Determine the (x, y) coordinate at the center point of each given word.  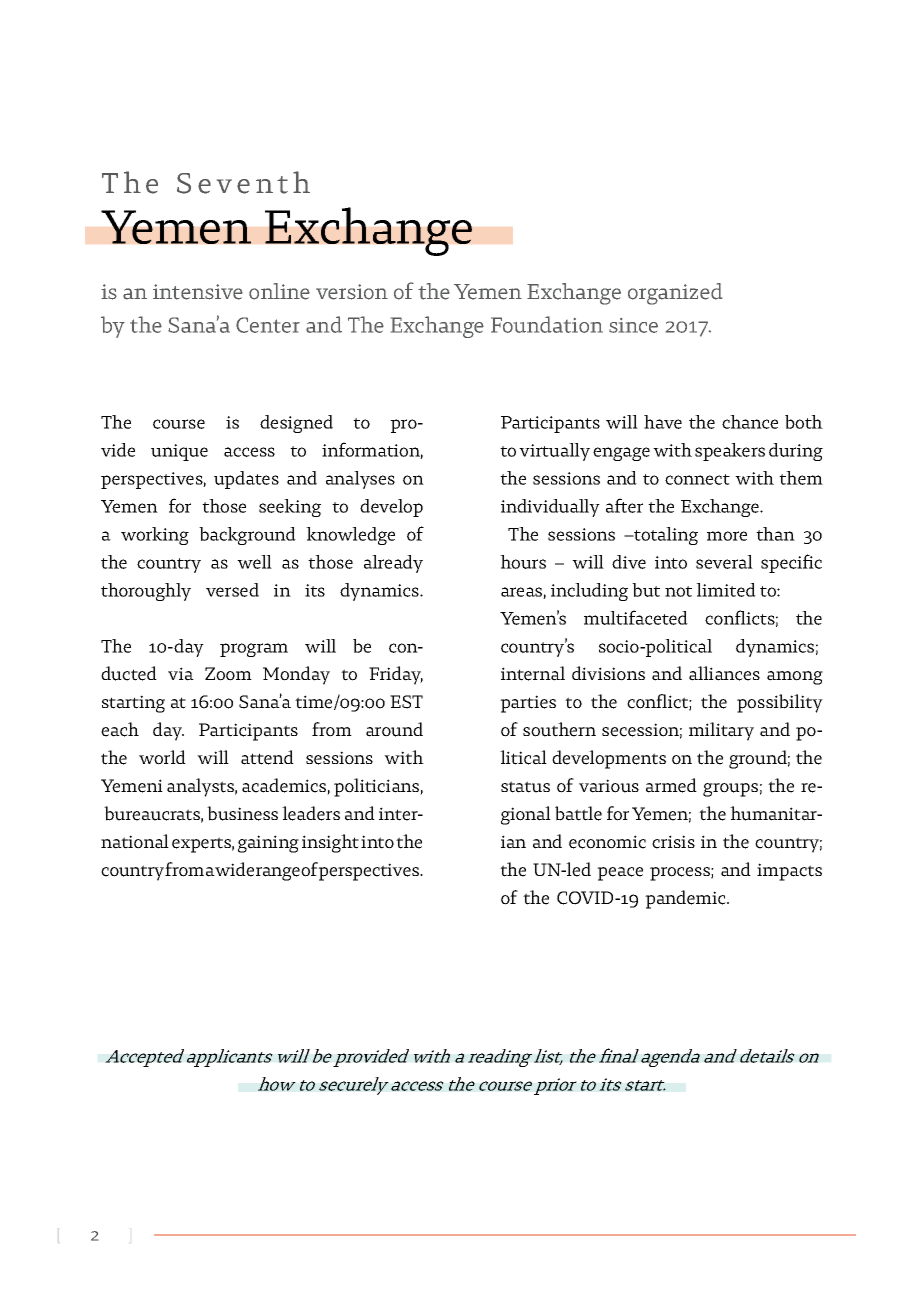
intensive (198, 292)
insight (330, 843)
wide (234, 869)
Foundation (547, 324)
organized (675, 294)
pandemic (686, 899)
